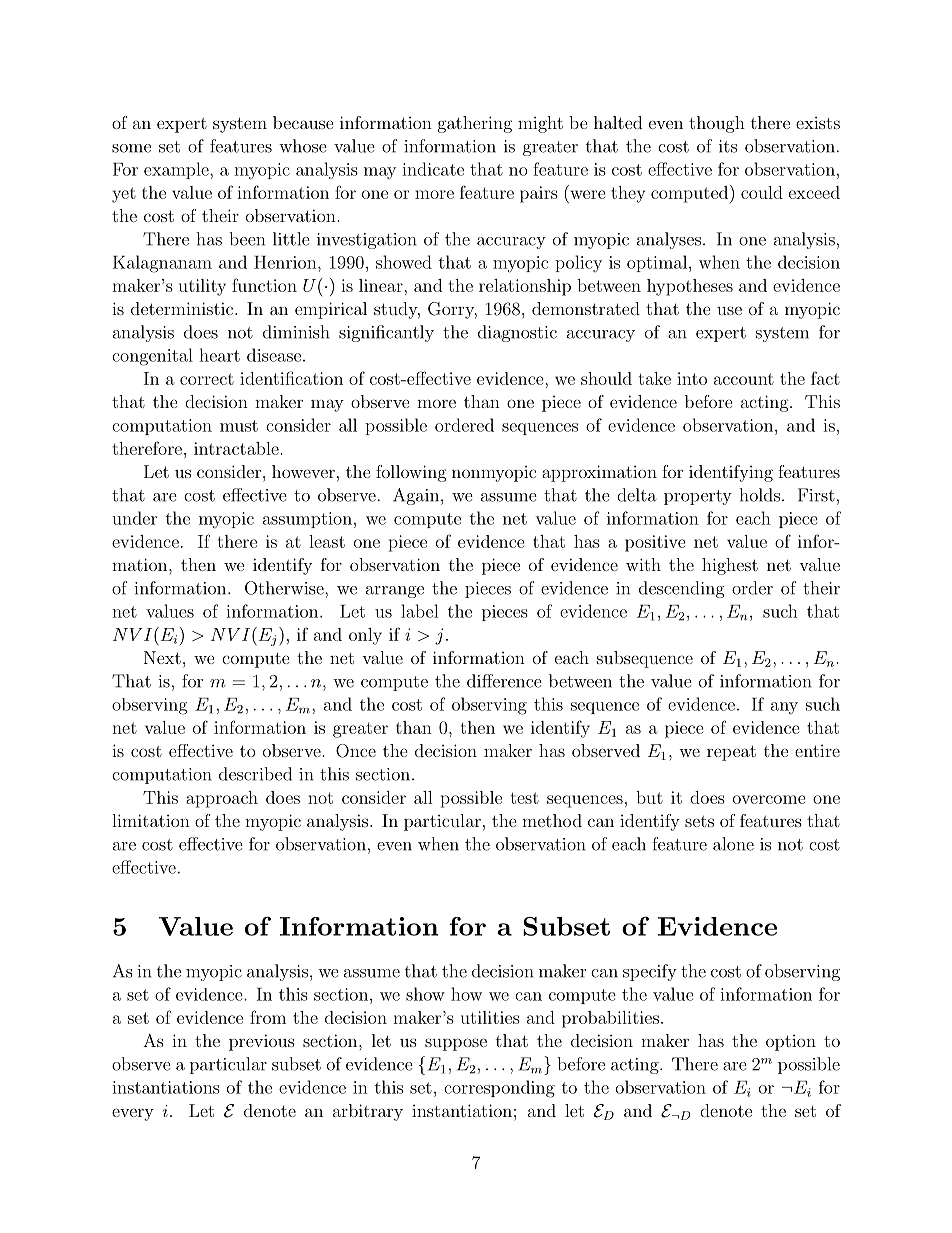 The height and width of the document is (1233, 952). What do you see at coordinates (525, 798) in the document?
I see `test` at bounding box center [525, 798].
